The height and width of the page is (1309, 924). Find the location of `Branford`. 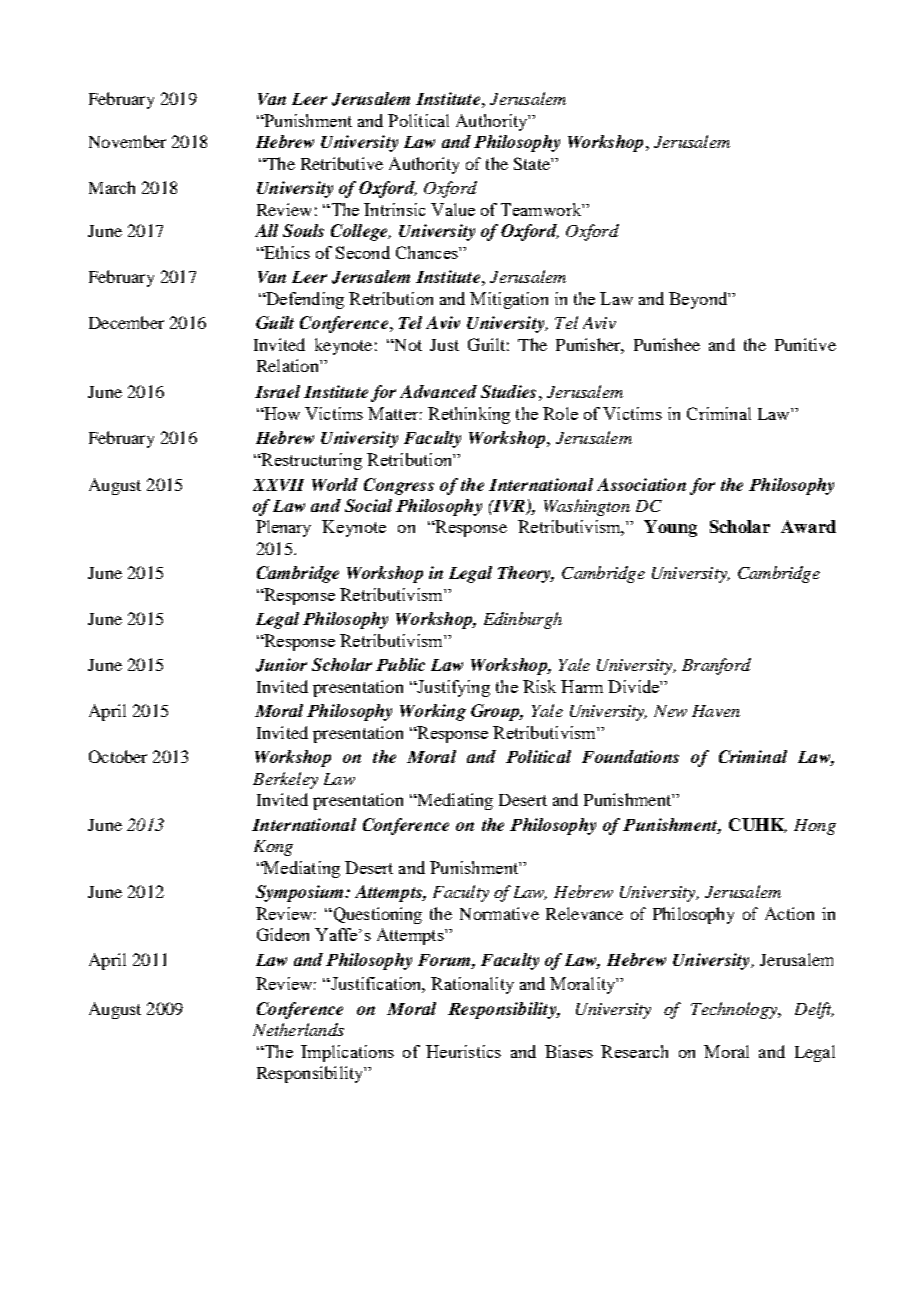

Branford is located at coordinates (716, 666).
